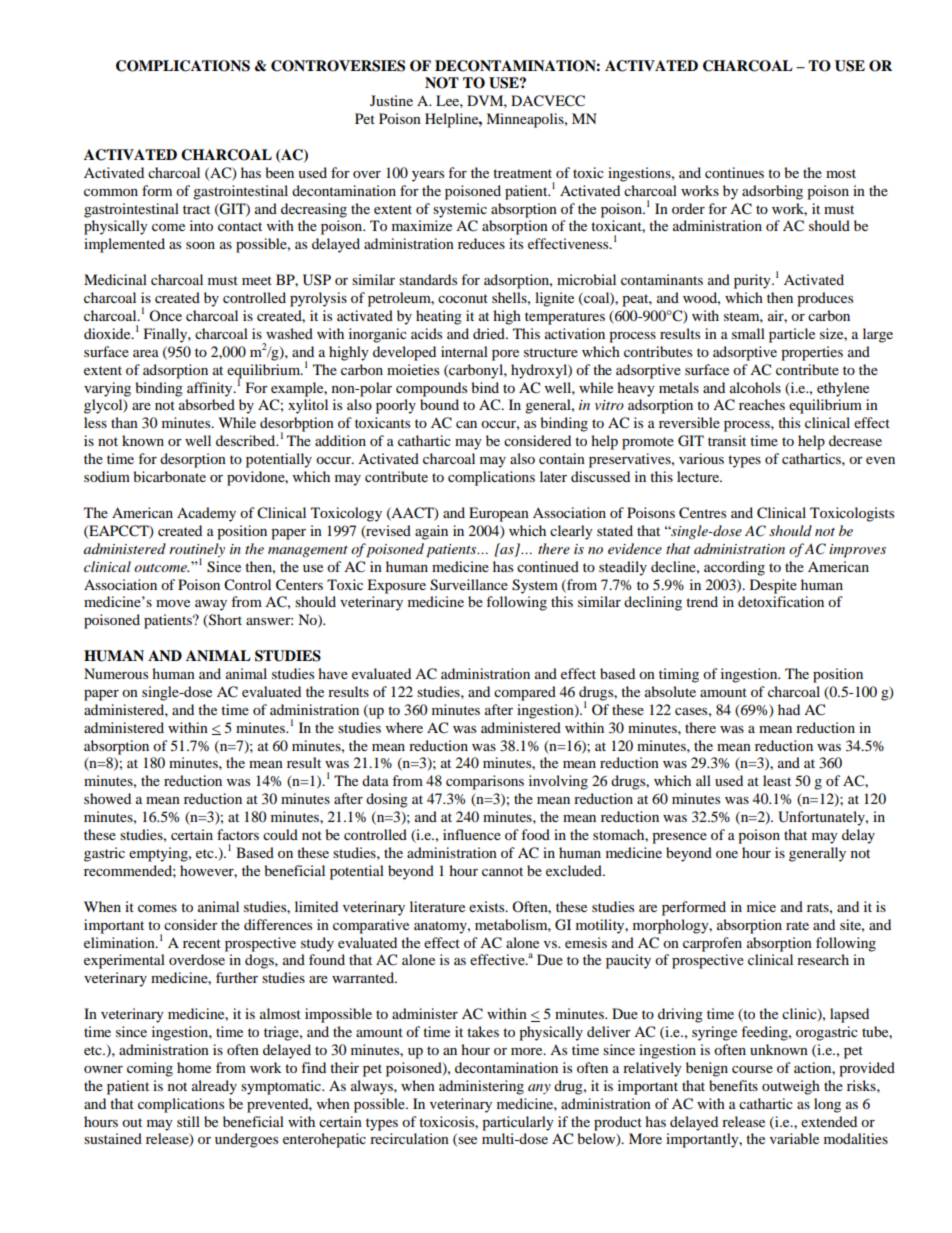 The image size is (952, 1233). I want to click on move, so click(173, 603).
